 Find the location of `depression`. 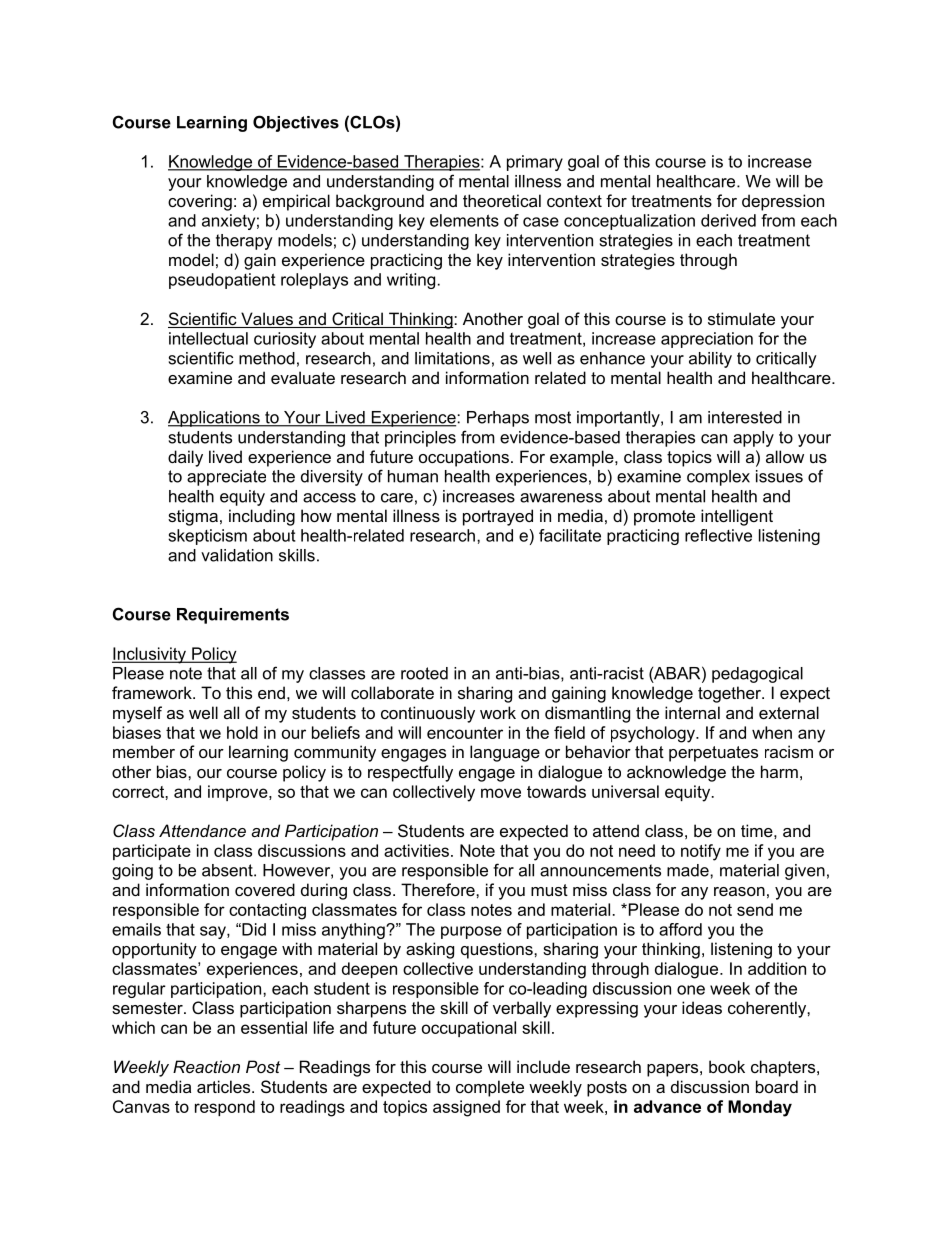

depression is located at coordinates (783, 202).
